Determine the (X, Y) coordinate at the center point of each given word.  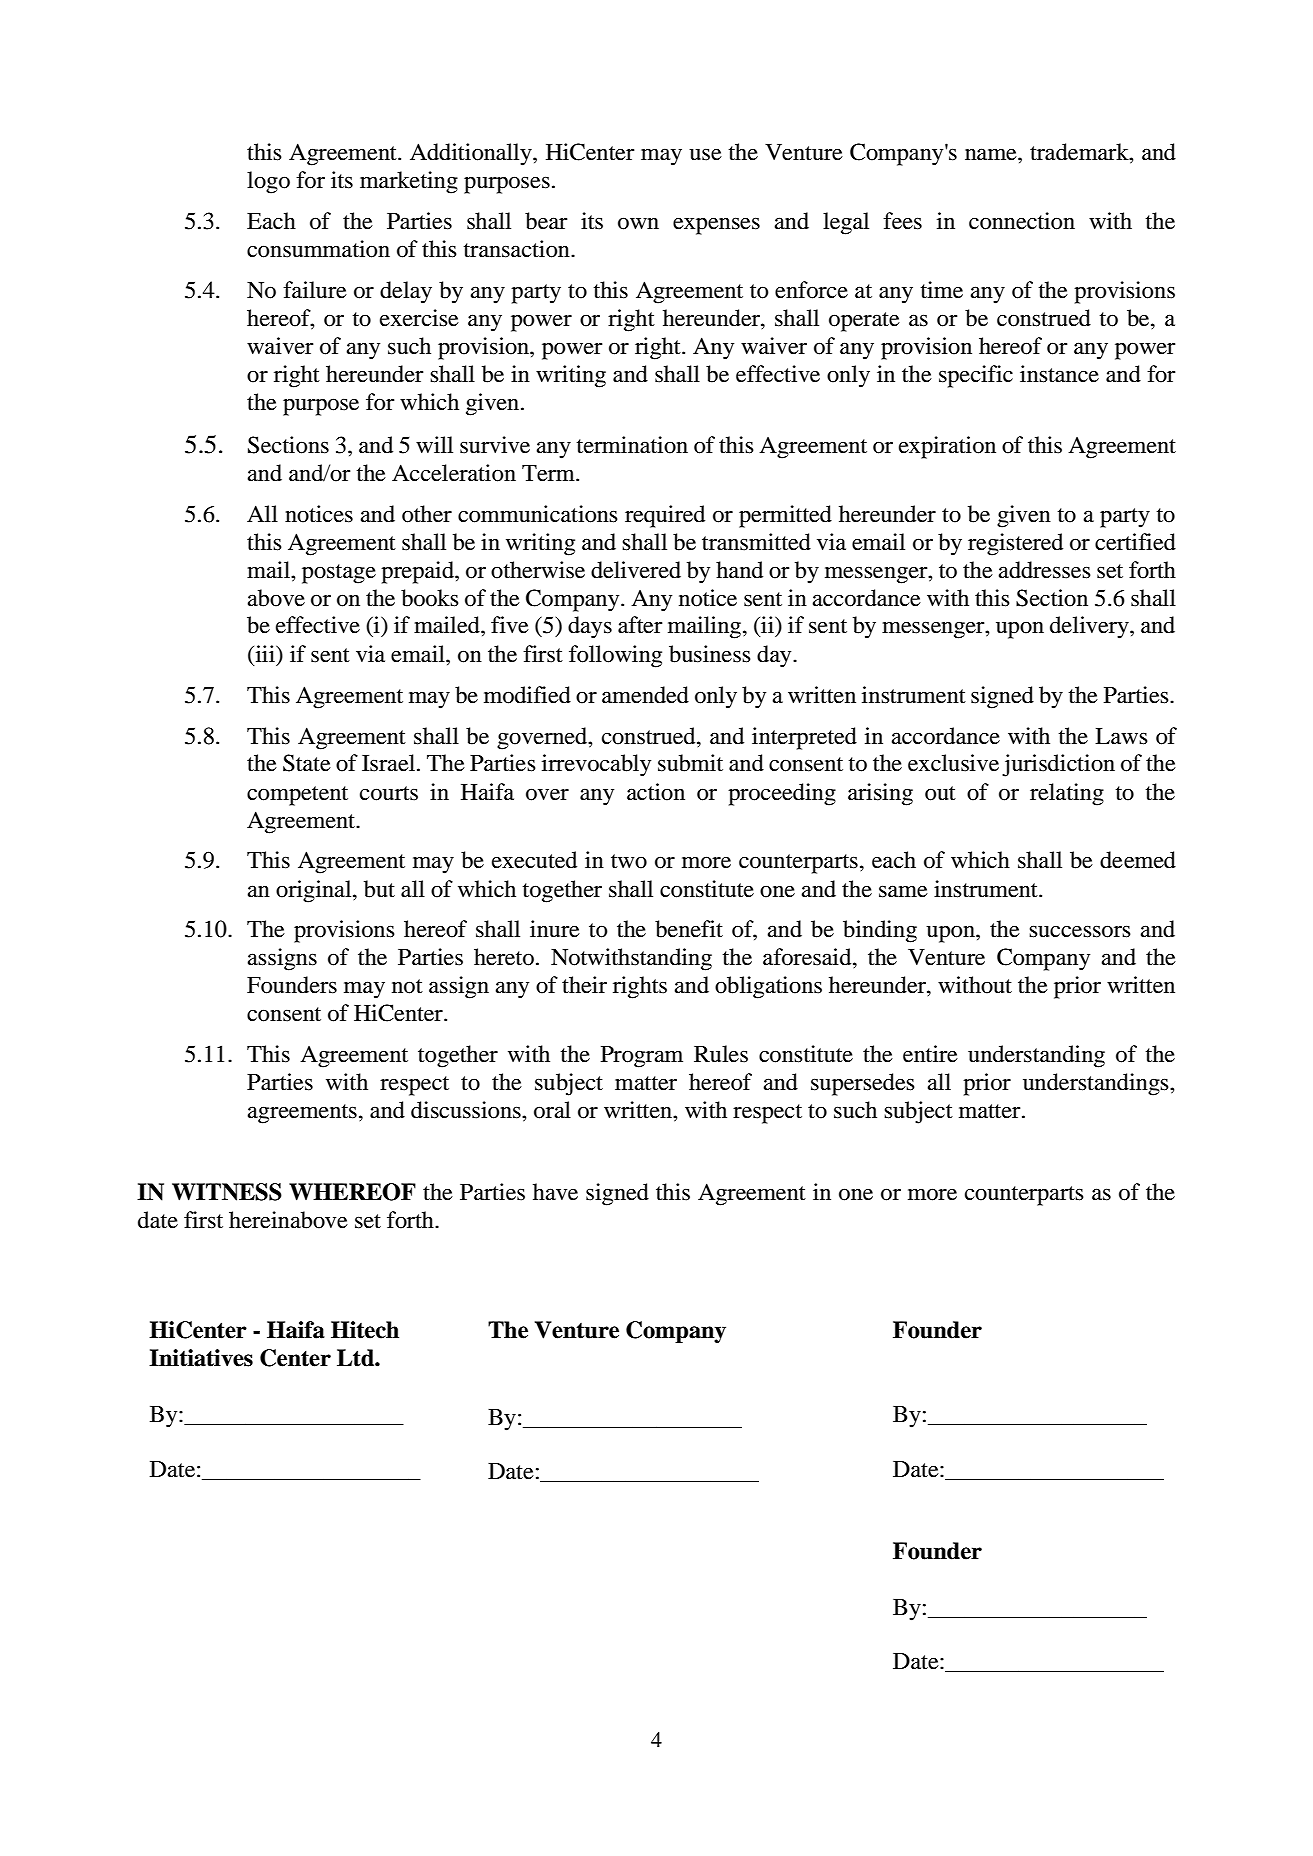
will (434, 444)
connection (1022, 221)
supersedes (863, 1084)
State (307, 763)
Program (642, 1057)
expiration (947, 447)
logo (268, 182)
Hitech (365, 1330)
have (555, 1192)
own (638, 224)
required (665, 516)
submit (690, 763)
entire (930, 1054)
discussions (467, 1110)
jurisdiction (1058, 765)
